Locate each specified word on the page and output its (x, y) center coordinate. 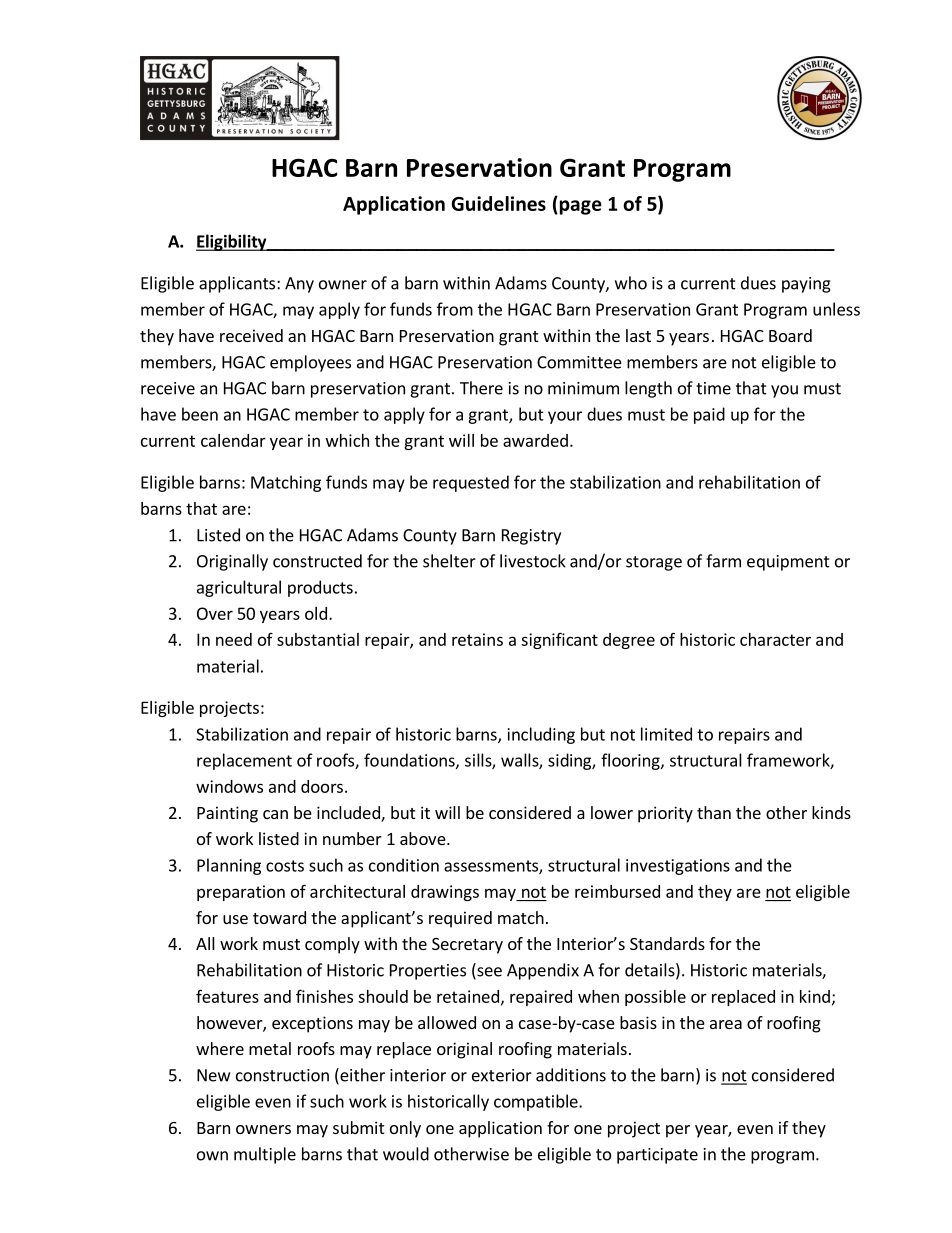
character (775, 639)
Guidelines (498, 203)
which (347, 440)
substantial (318, 639)
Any (299, 285)
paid (709, 415)
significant (559, 640)
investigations (678, 867)
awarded (535, 440)
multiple (265, 1155)
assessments (492, 867)
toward (279, 917)
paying (806, 285)
